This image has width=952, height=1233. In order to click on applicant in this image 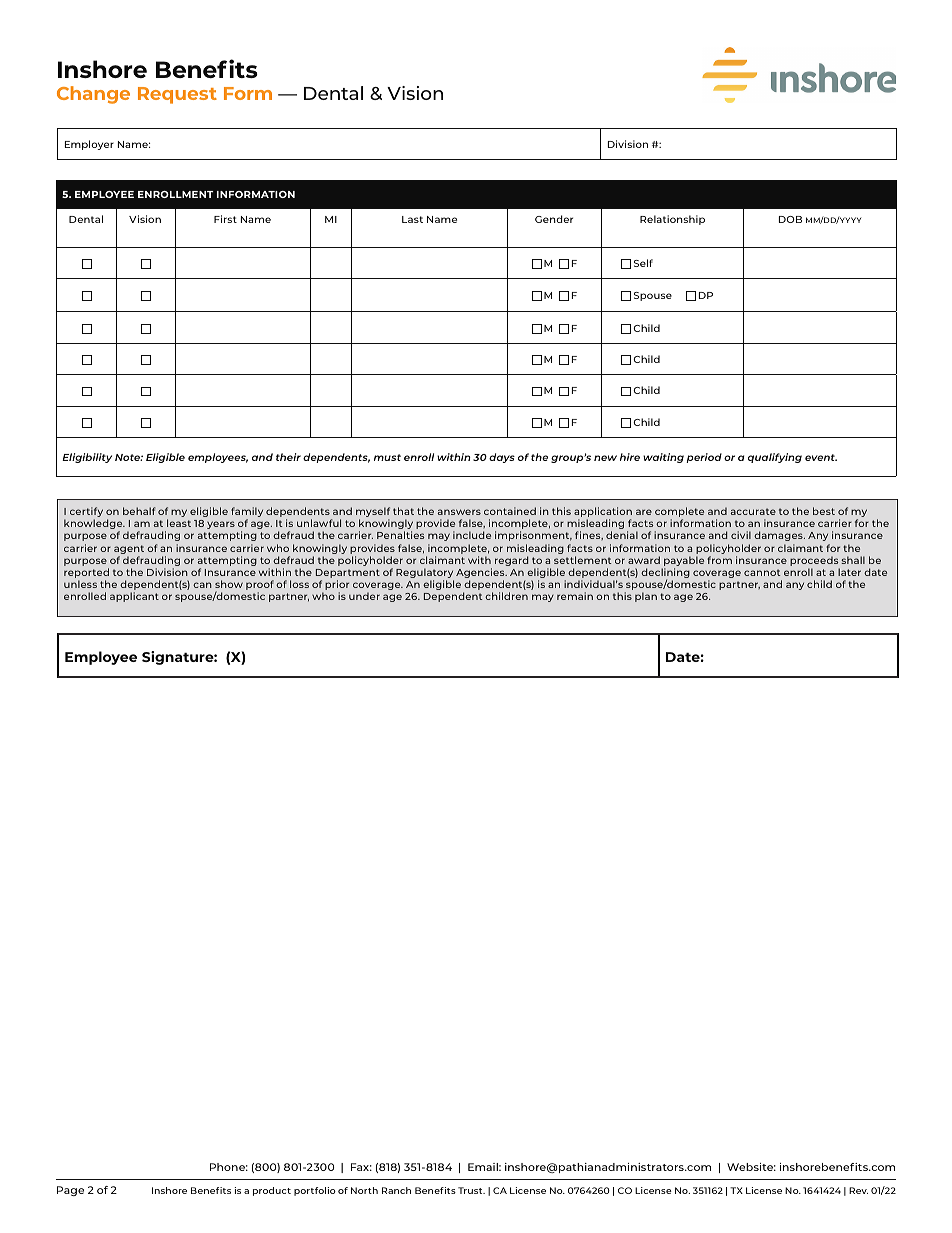, I will do `click(134, 597)`.
